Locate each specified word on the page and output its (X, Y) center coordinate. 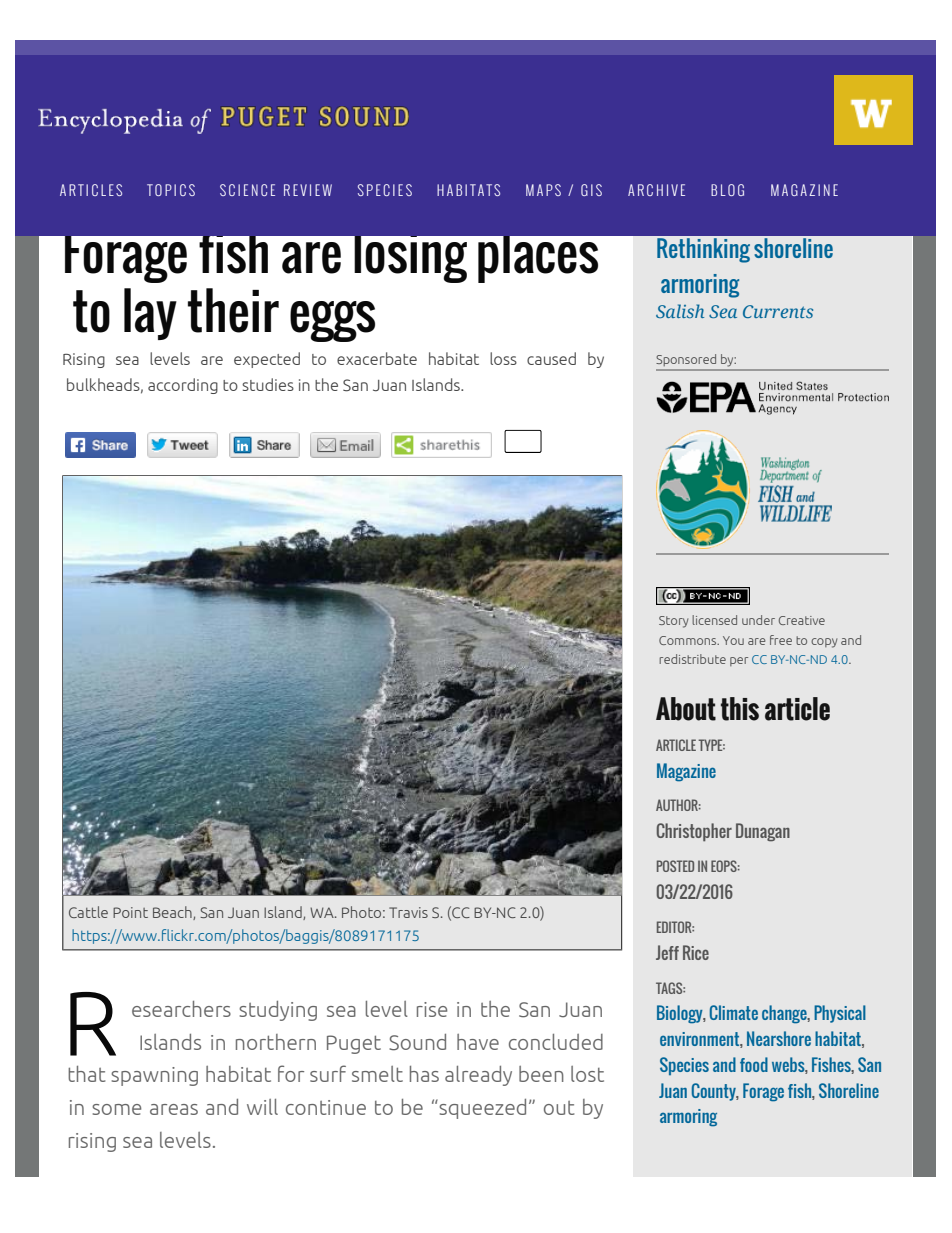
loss (503, 358)
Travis (408, 912)
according (183, 386)
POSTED (675, 866)
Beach (173, 913)
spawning (154, 1076)
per (739, 661)
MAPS (543, 190)
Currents (778, 311)
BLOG (727, 190)
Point (130, 912)
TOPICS (171, 190)
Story (673, 622)
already (478, 1076)
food (754, 1064)
